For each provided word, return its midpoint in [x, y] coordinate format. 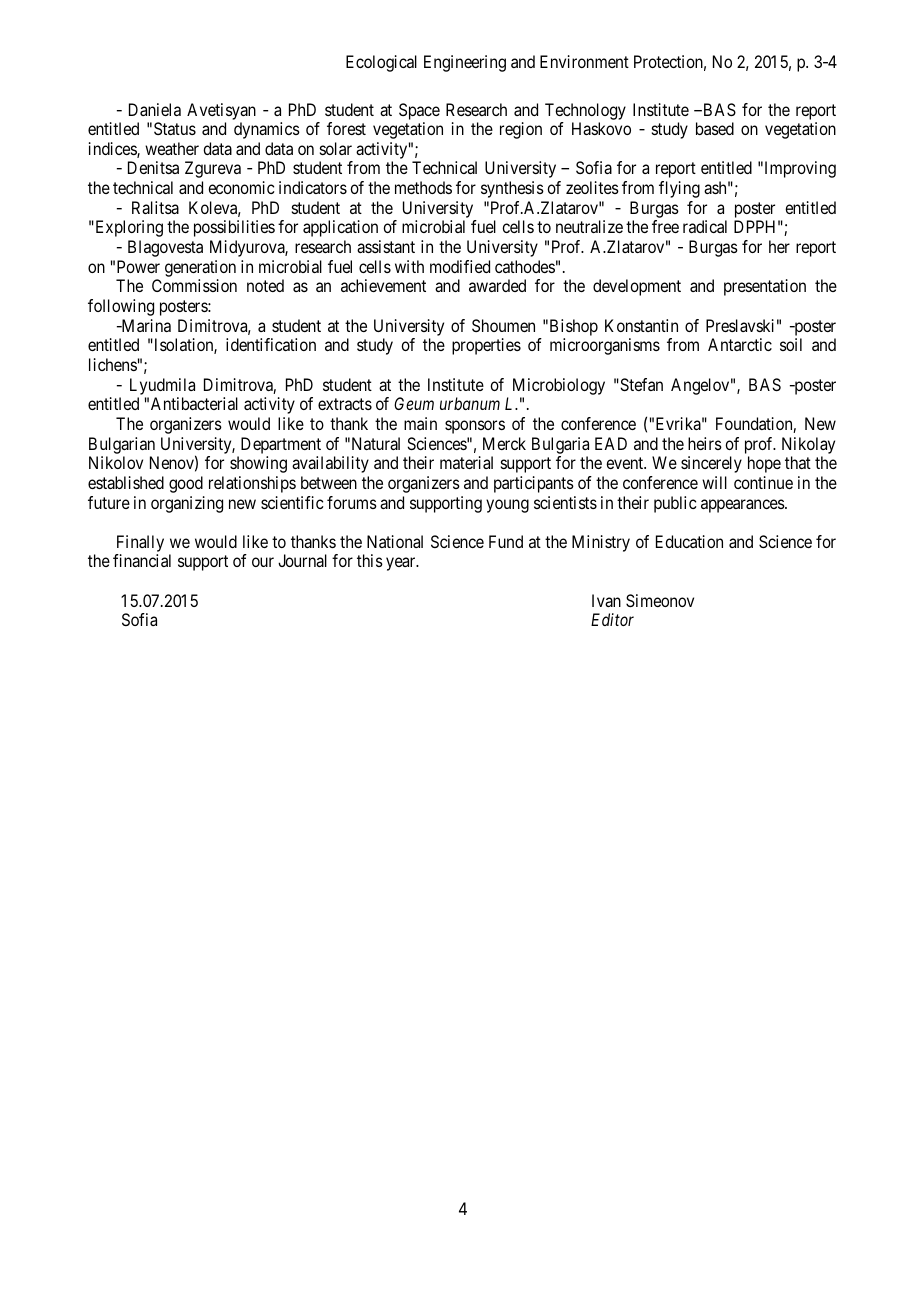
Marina [145, 325]
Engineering [465, 63]
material [466, 462]
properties [486, 346]
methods [423, 187]
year [402, 564]
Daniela [155, 109]
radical [705, 226]
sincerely [711, 464]
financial [142, 560]
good [186, 484]
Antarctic [740, 344]
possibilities [234, 228]
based [715, 128]
